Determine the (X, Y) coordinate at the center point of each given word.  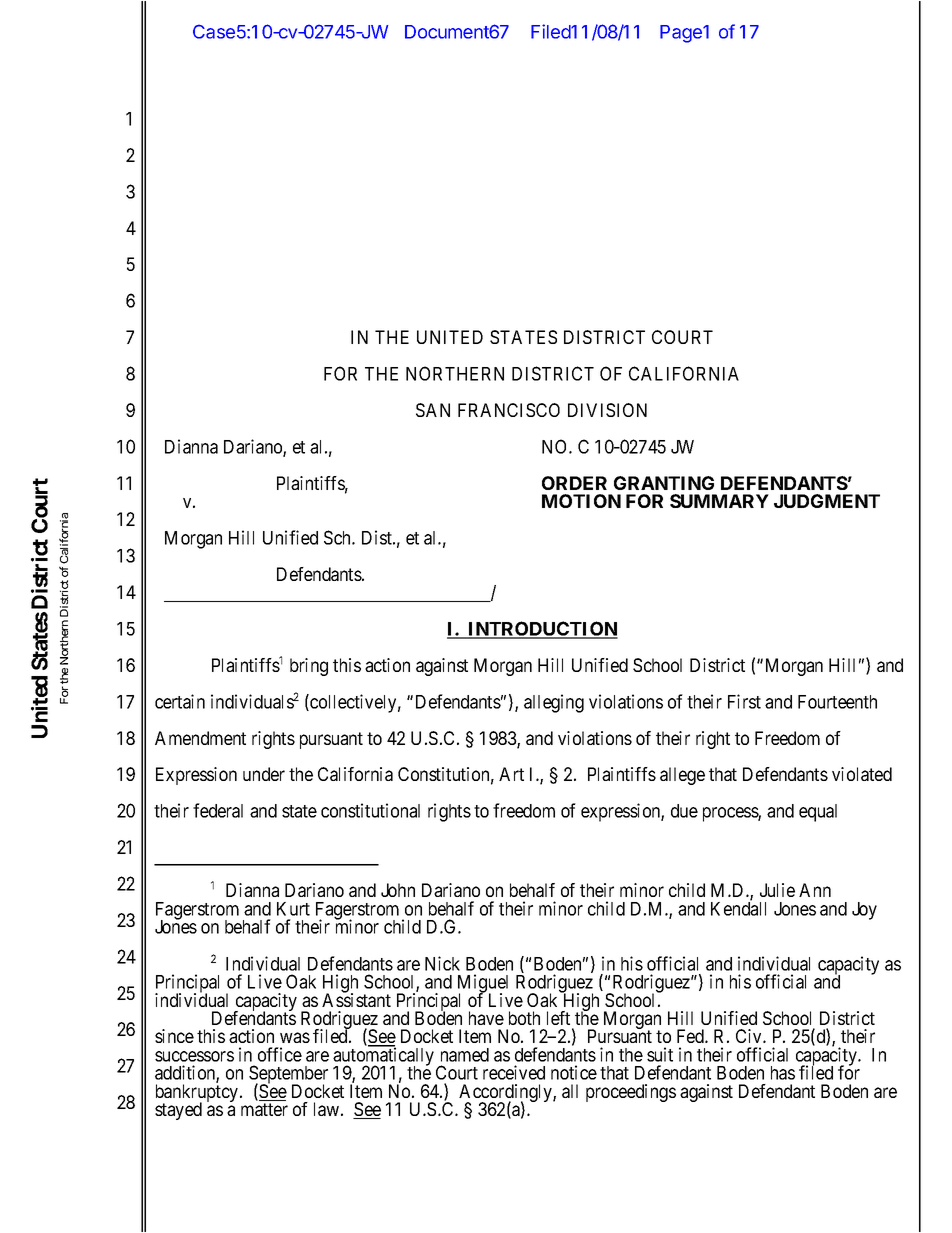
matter (264, 1109)
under (264, 774)
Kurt (293, 909)
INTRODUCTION (542, 630)
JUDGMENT (827, 501)
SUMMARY (719, 501)
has (783, 1073)
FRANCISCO (509, 410)
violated (862, 774)
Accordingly (506, 1094)
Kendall (738, 908)
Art (511, 774)
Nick (442, 963)
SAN (433, 410)
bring (309, 667)
